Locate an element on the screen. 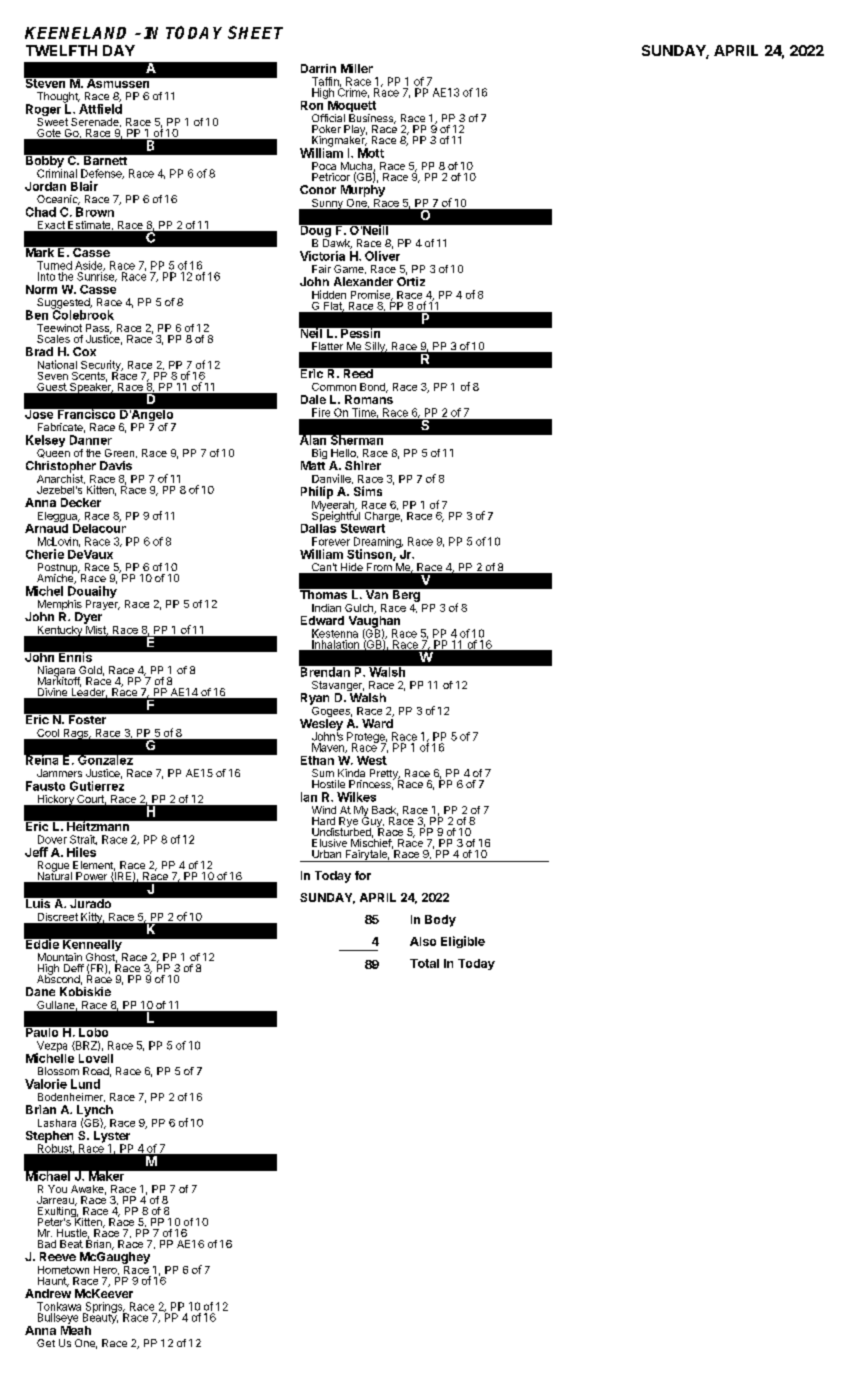 Image resolution: width=849 pixels, height=1400 pixels. TWELFTH is located at coordinates (61, 50).
